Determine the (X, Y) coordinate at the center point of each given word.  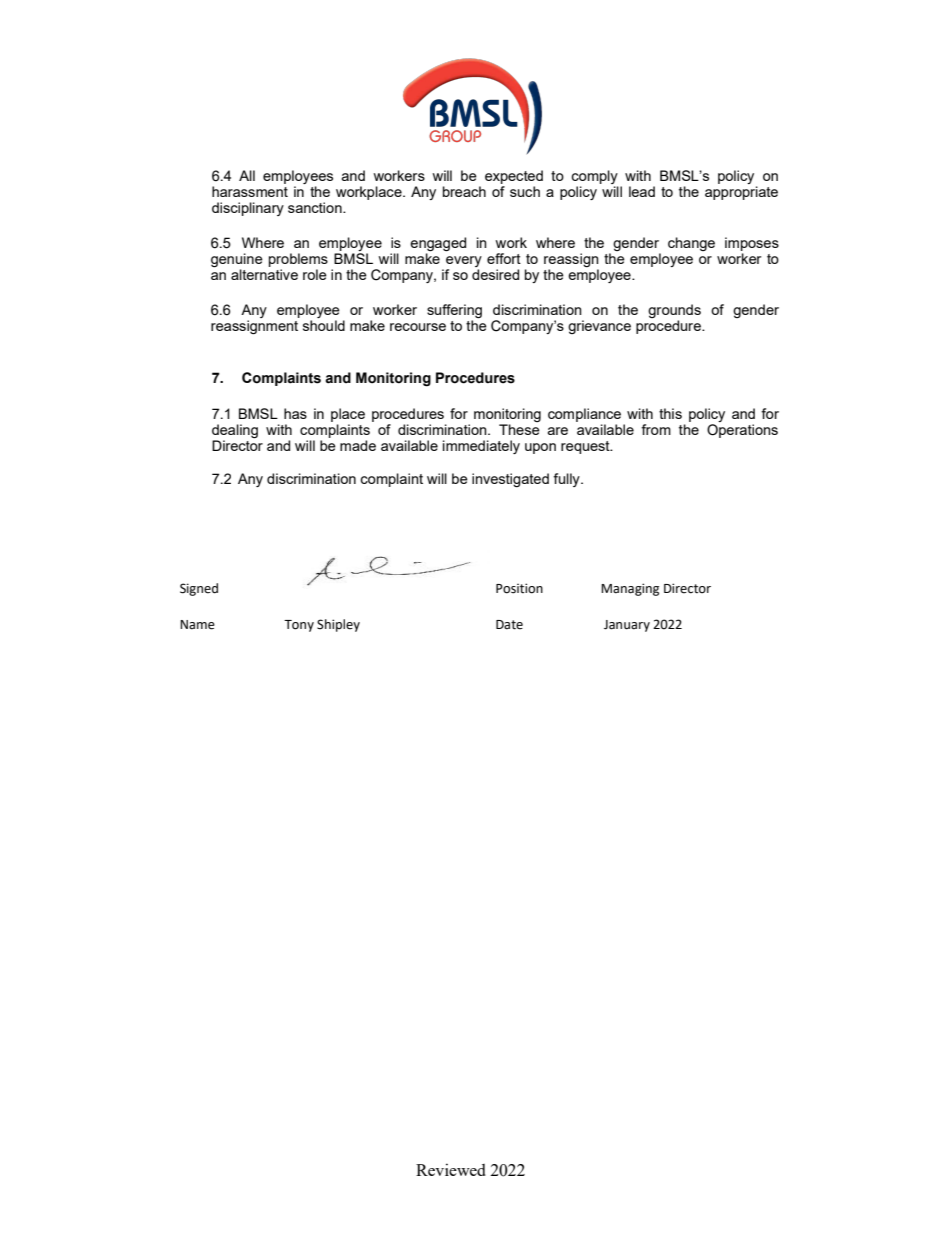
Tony (299, 626)
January (627, 626)
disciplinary (248, 209)
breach (464, 191)
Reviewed (451, 1169)
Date (509, 625)
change (691, 244)
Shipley (338, 625)
